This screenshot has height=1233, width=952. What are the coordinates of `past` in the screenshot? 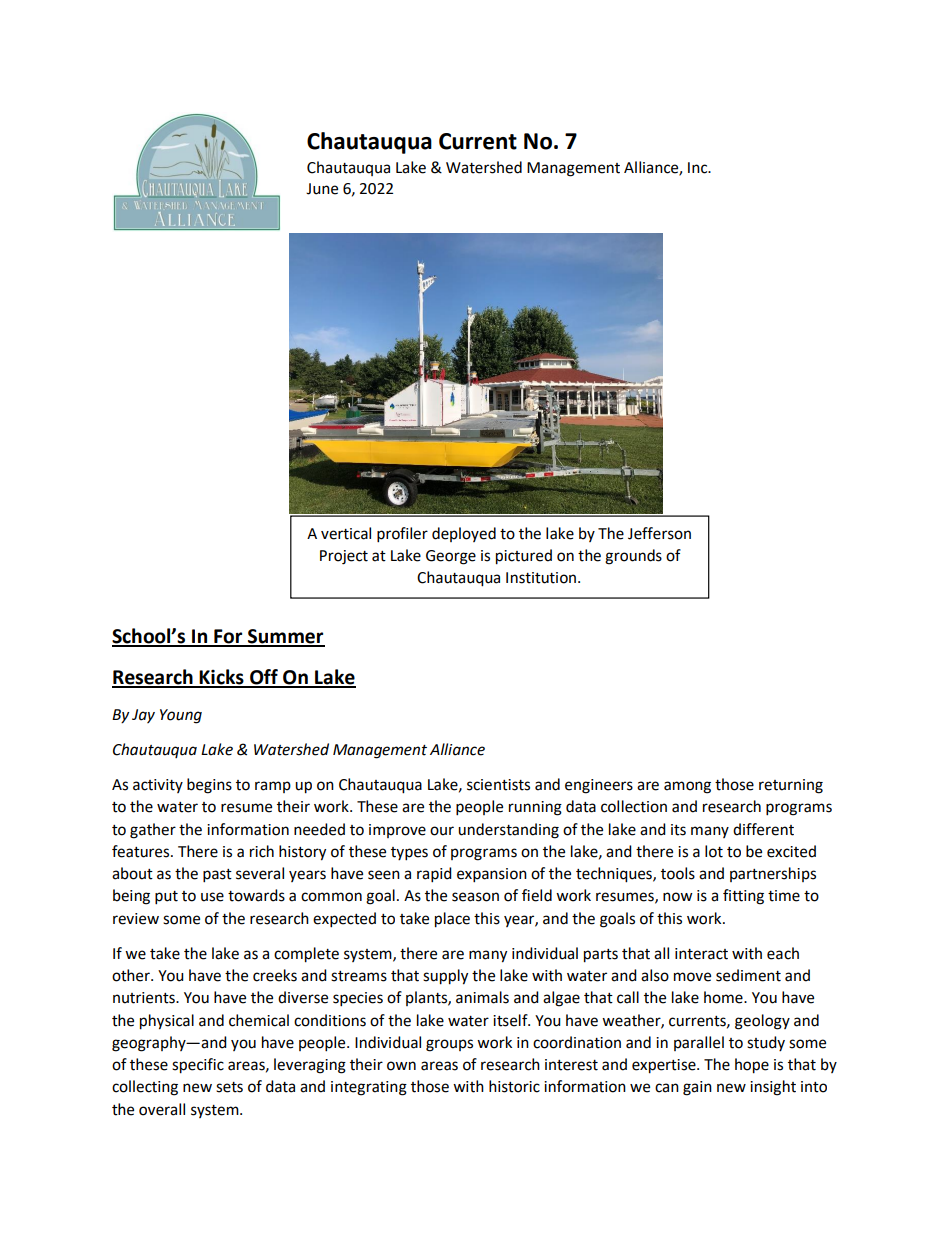 It's located at (217, 876).
